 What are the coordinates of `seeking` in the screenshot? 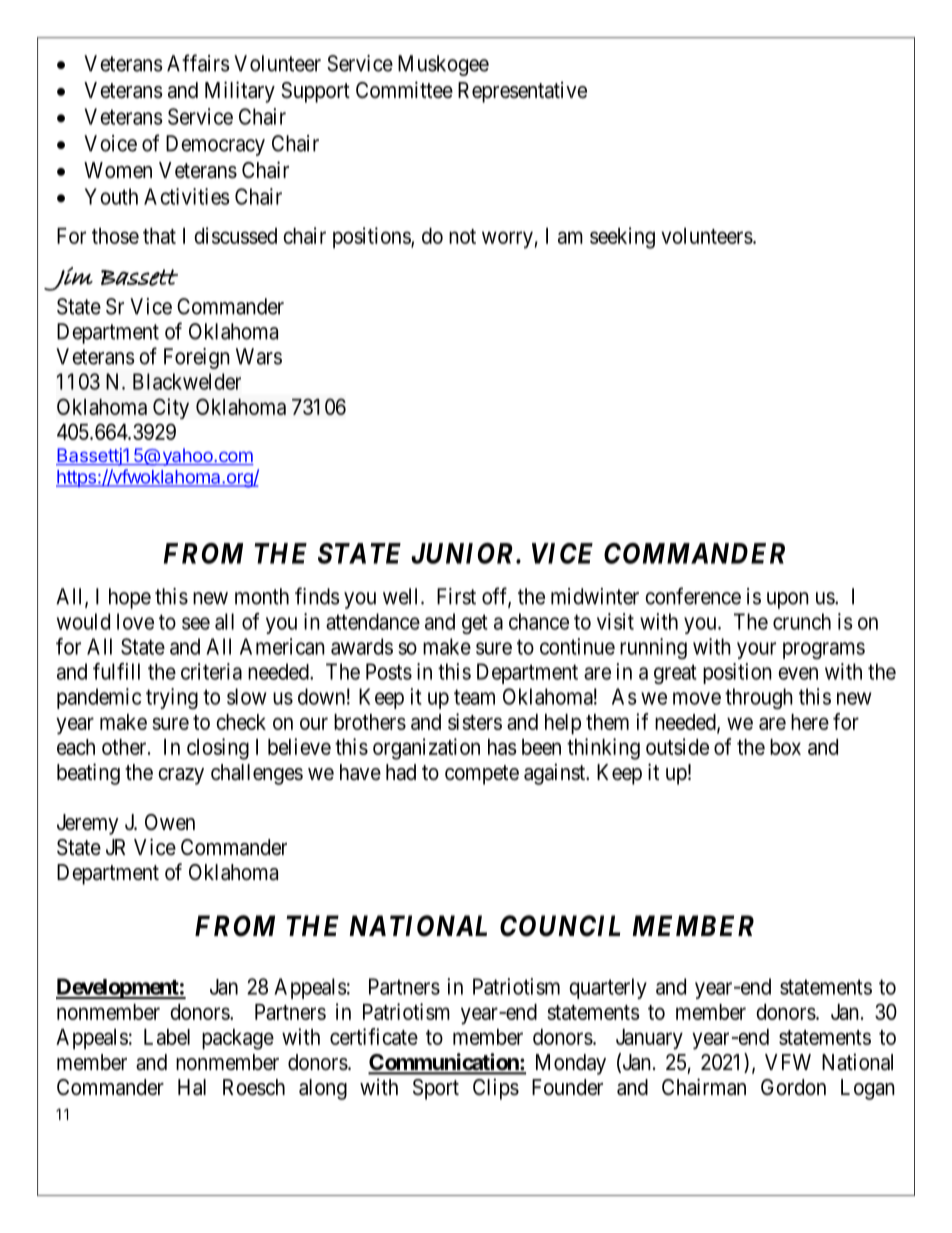 It's located at (622, 238).
